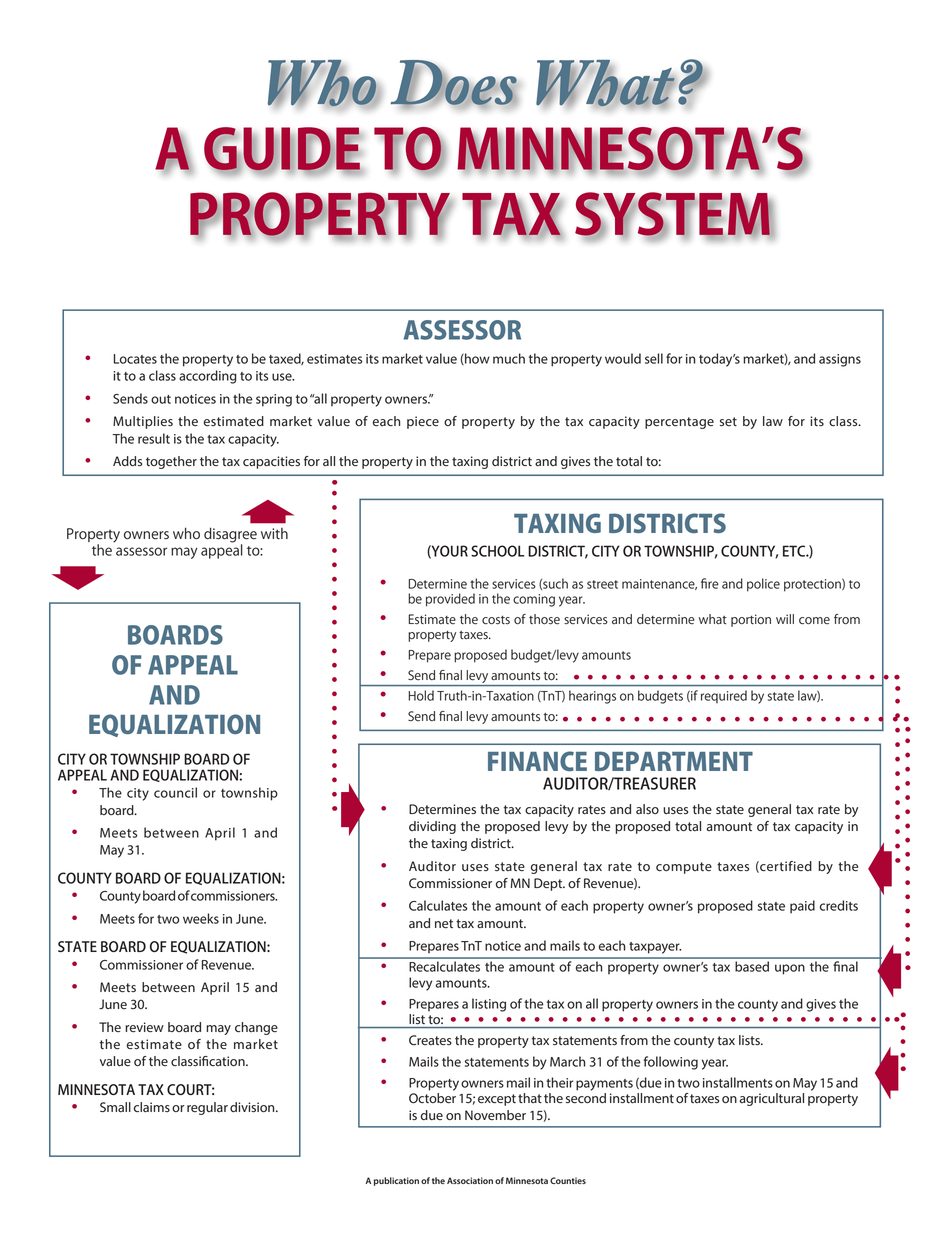 This image has height=1233, width=952. Describe the element at coordinates (432, 827) in the image. I see `dividing` at that location.
